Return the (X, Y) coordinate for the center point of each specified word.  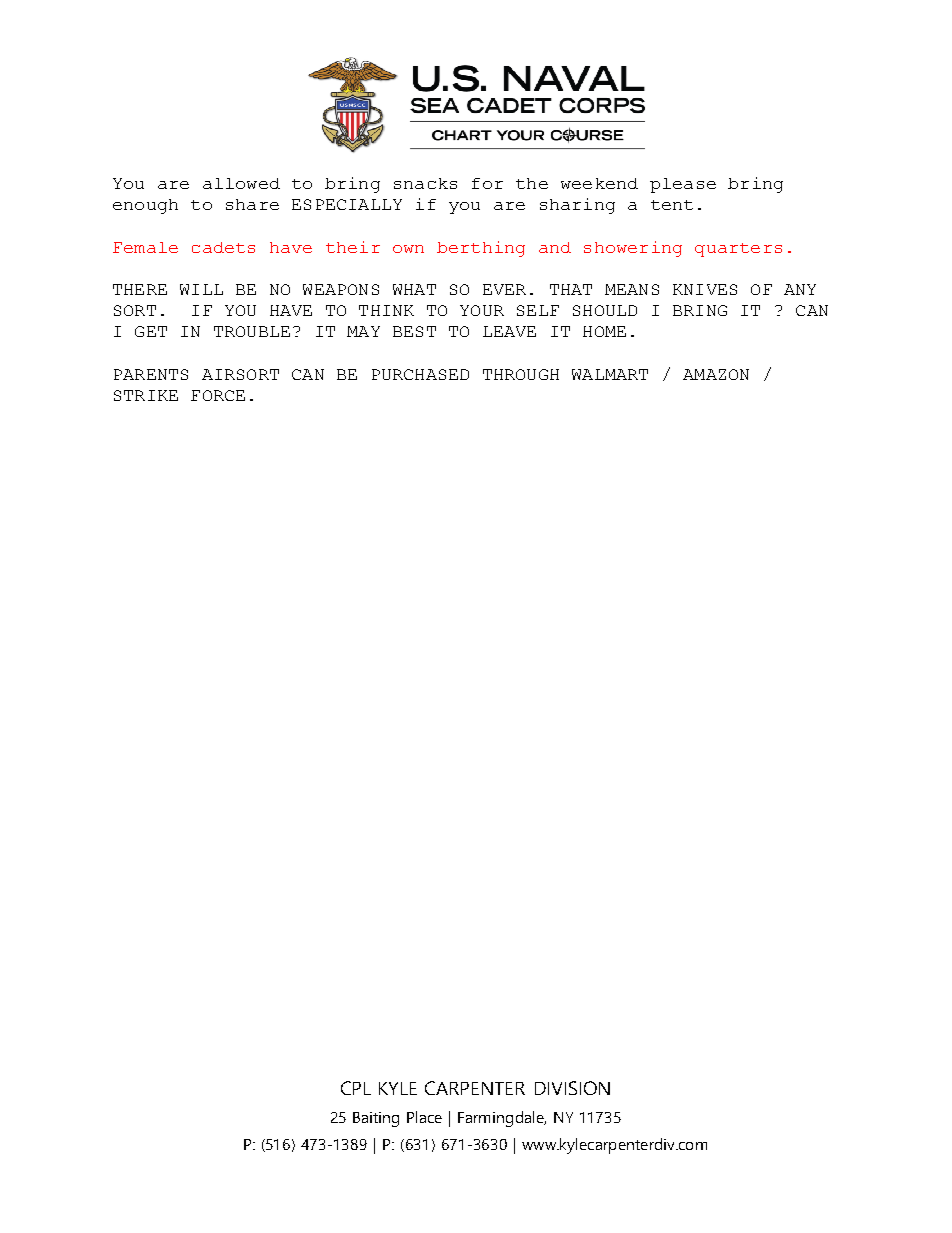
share (252, 204)
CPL (356, 1088)
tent (672, 205)
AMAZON (716, 374)
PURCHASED (420, 374)
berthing (481, 249)
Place (424, 1117)
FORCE (218, 395)
